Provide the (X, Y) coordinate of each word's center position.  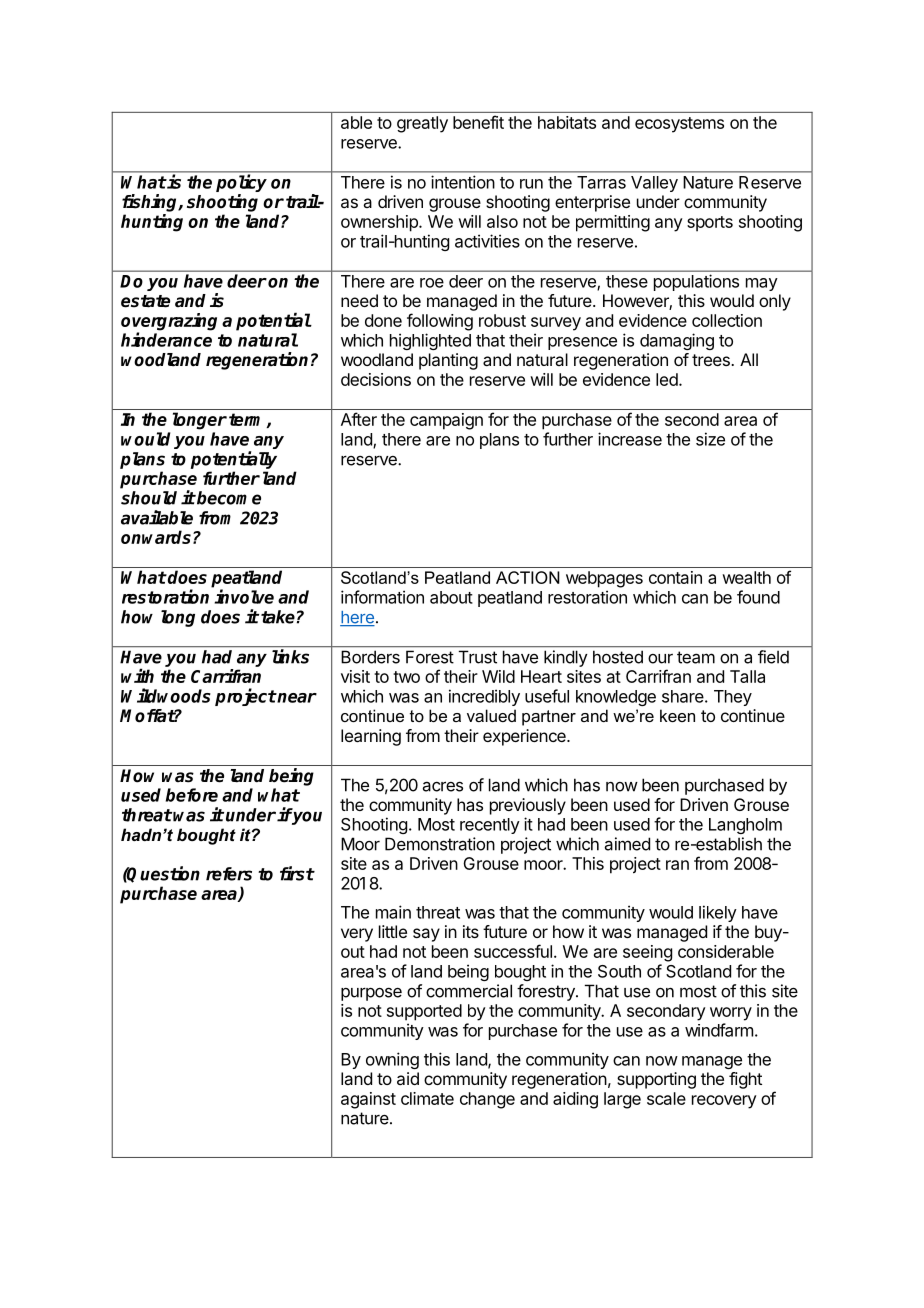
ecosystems (679, 125)
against (368, 1100)
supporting (656, 1080)
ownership (380, 223)
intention (463, 182)
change (487, 1100)
